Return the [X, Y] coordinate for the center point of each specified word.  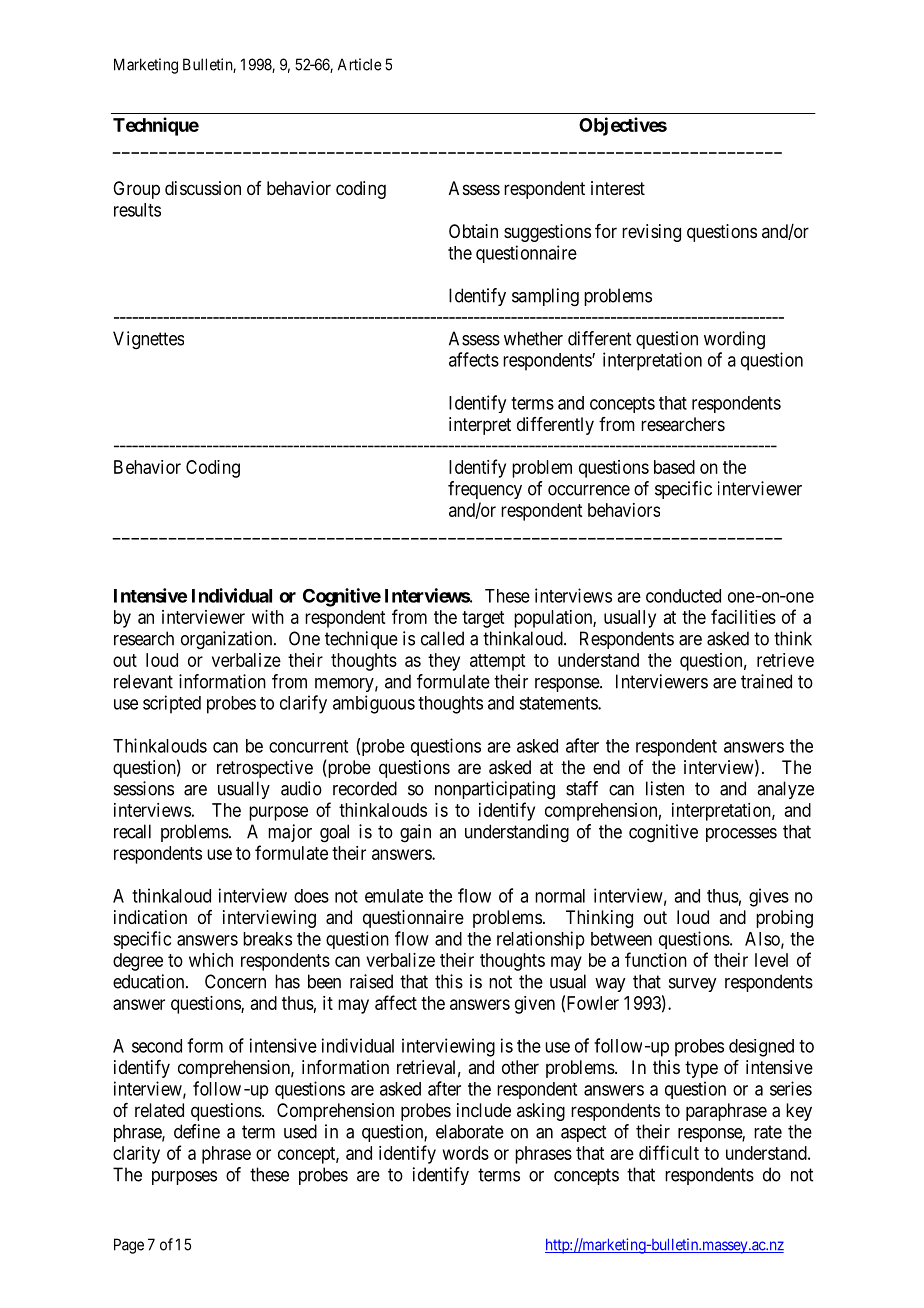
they [444, 662]
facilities [743, 616]
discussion [203, 188]
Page [129, 1246]
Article [360, 64]
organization [228, 640]
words [466, 1153]
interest [618, 188]
